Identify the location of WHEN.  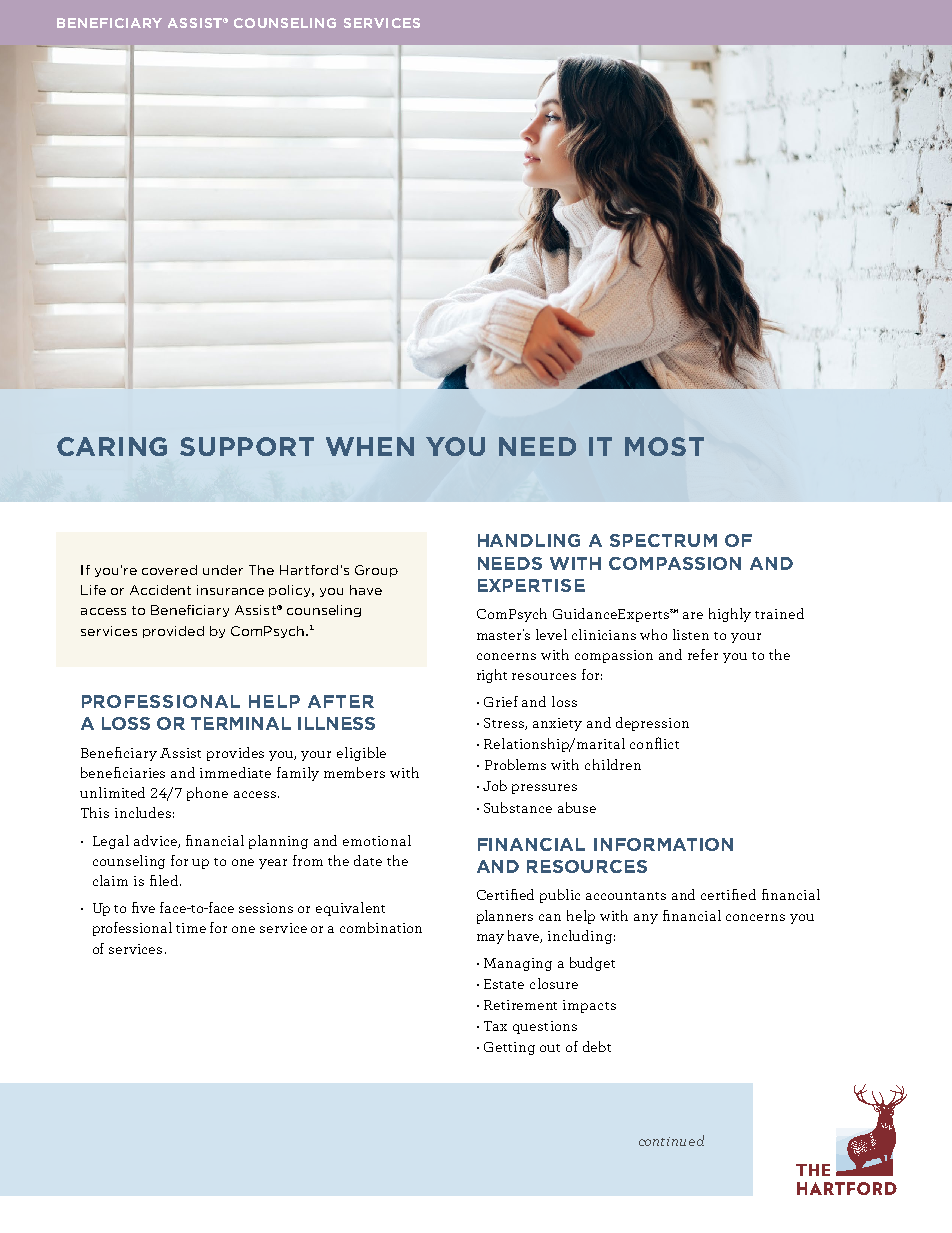
(370, 446).
